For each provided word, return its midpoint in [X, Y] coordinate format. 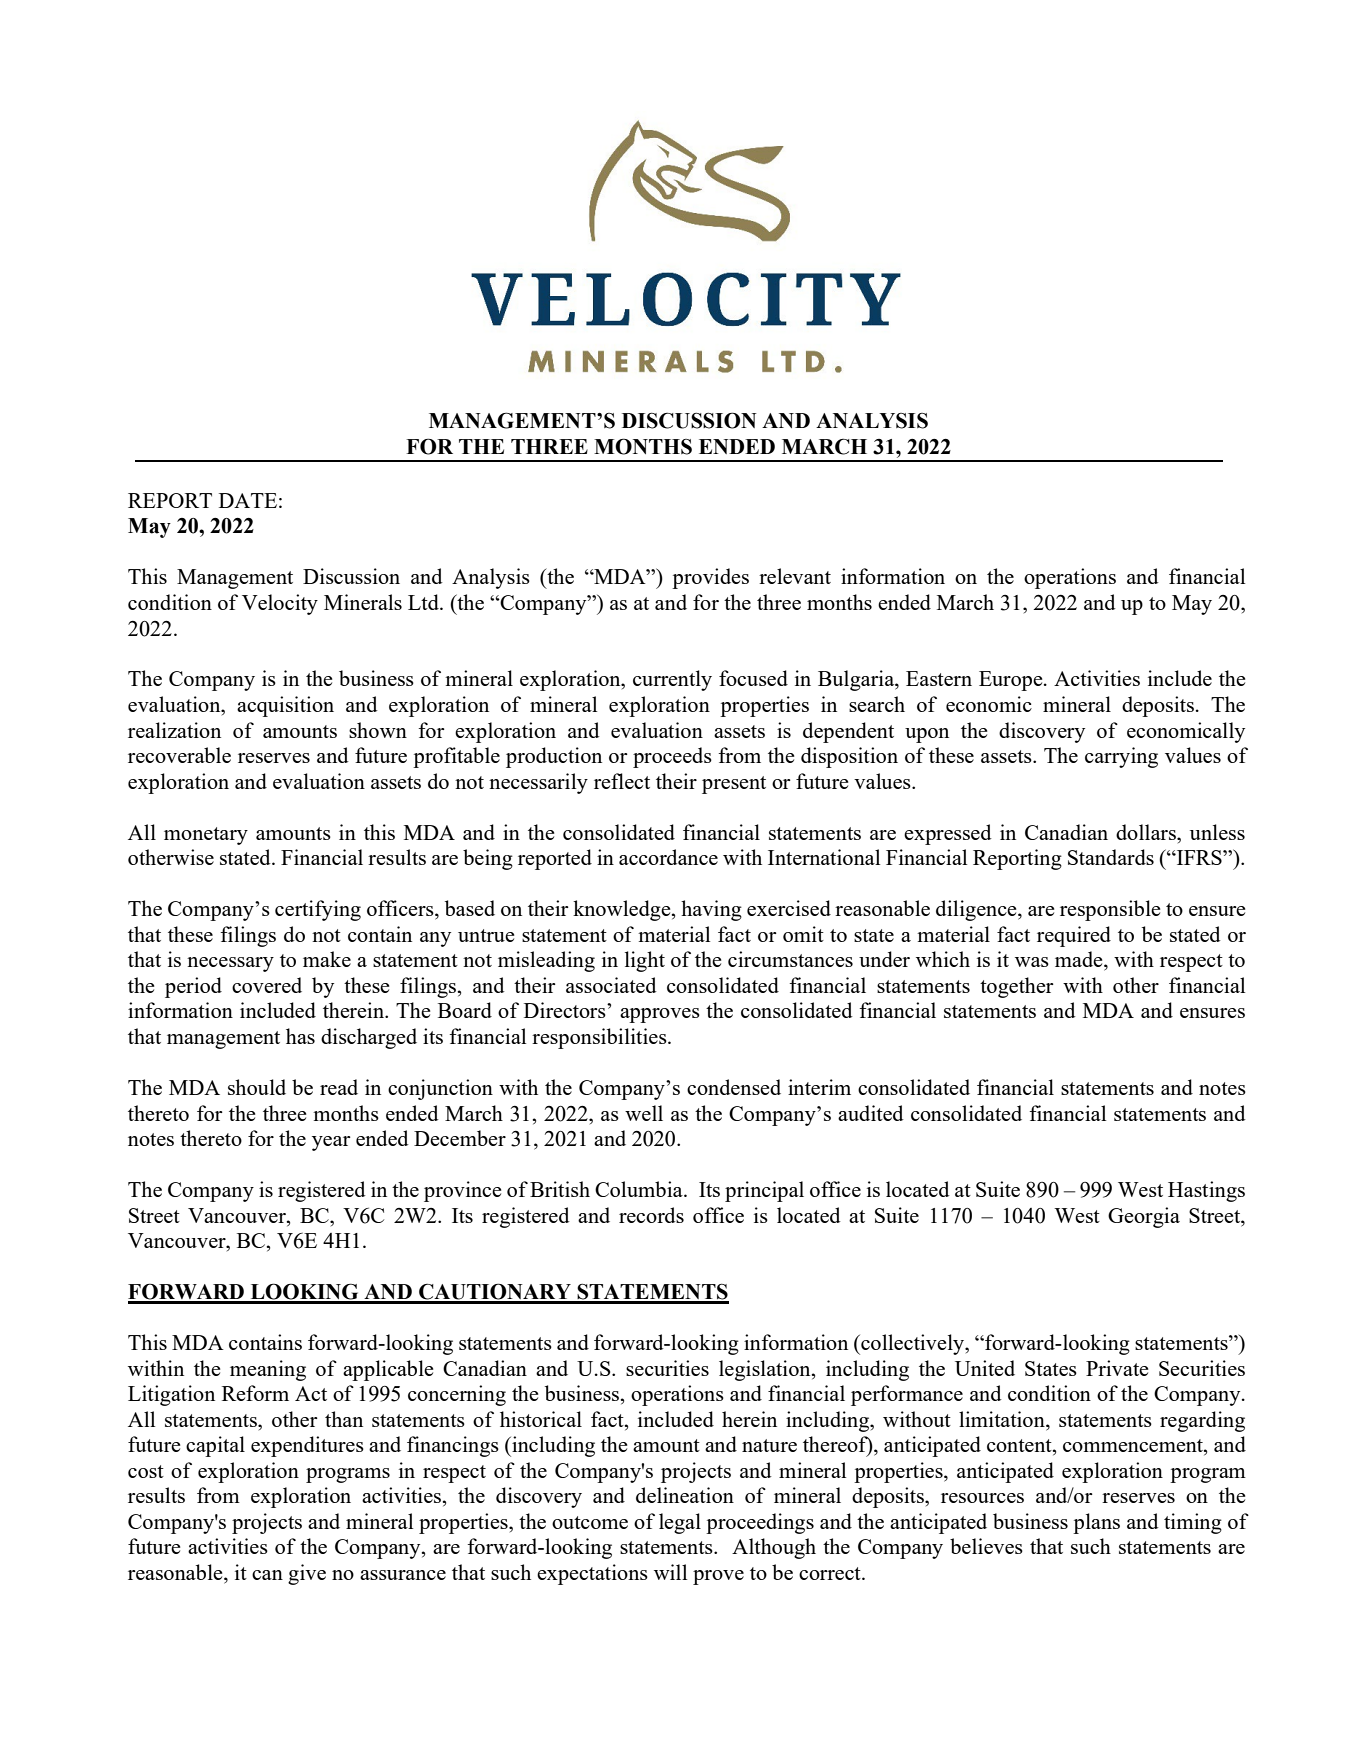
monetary [206, 836]
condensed [734, 1087]
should [257, 1087]
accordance [668, 857]
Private [1117, 1368]
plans [1096, 1523]
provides [710, 578]
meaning [268, 1370]
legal [680, 1523]
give [307, 1574]
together [1017, 987]
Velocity [280, 604]
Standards [1111, 857]
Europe [1012, 681]
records [651, 1215]
